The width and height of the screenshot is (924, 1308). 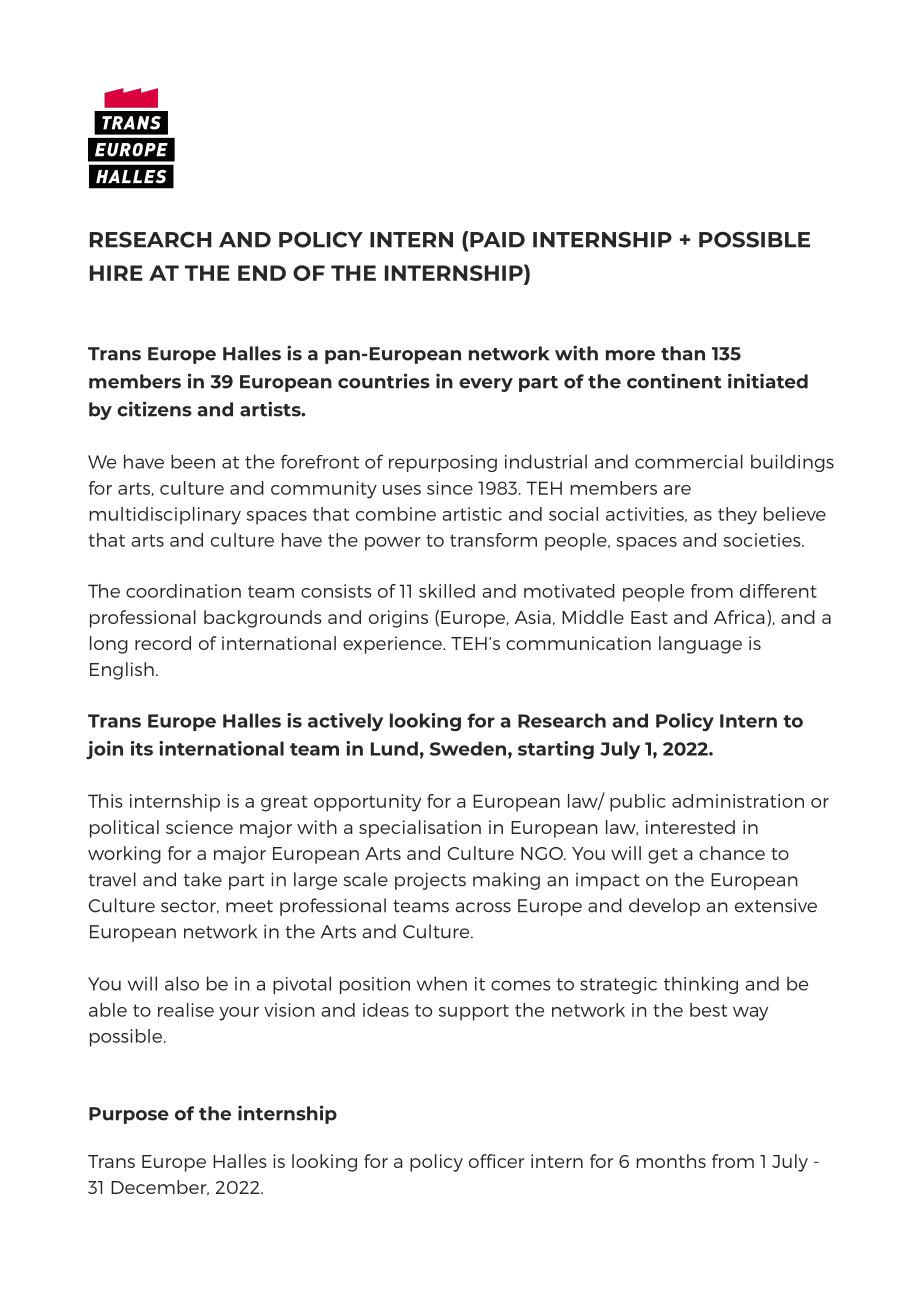 I want to click on Purpose, so click(x=129, y=1115).
